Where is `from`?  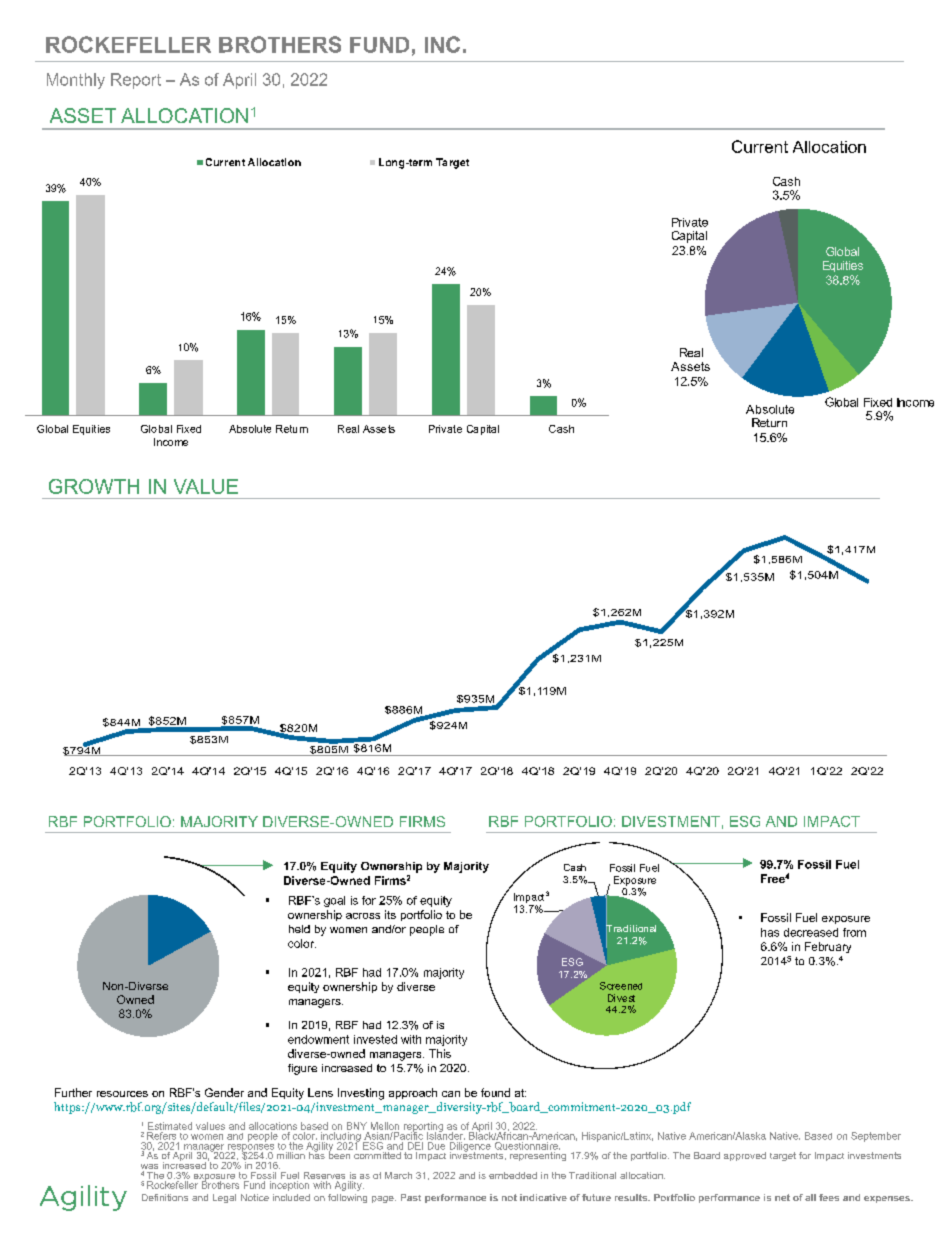
from is located at coordinates (854, 932).
